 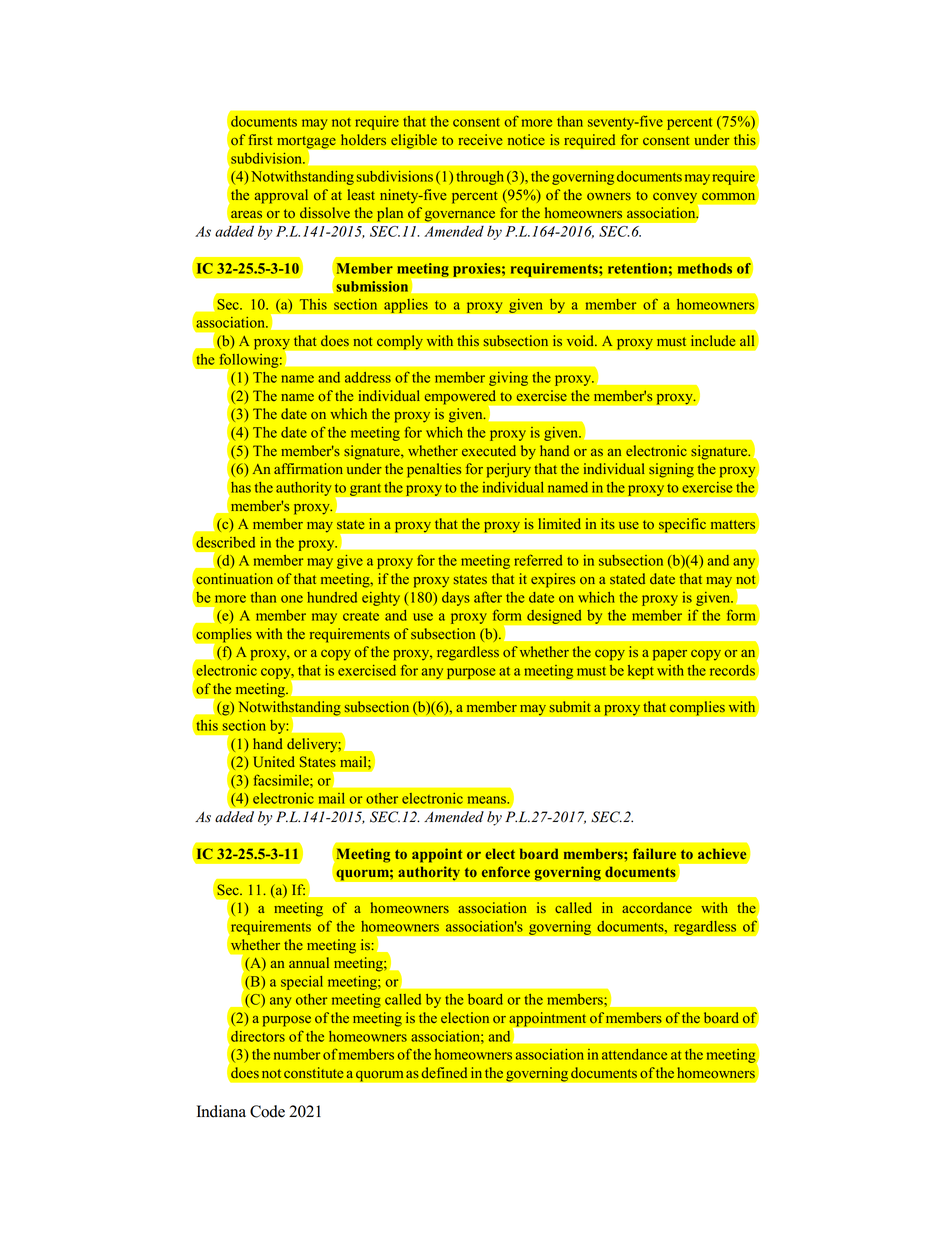 What do you see at coordinates (676, 199) in the screenshot?
I see `convey` at bounding box center [676, 199].
